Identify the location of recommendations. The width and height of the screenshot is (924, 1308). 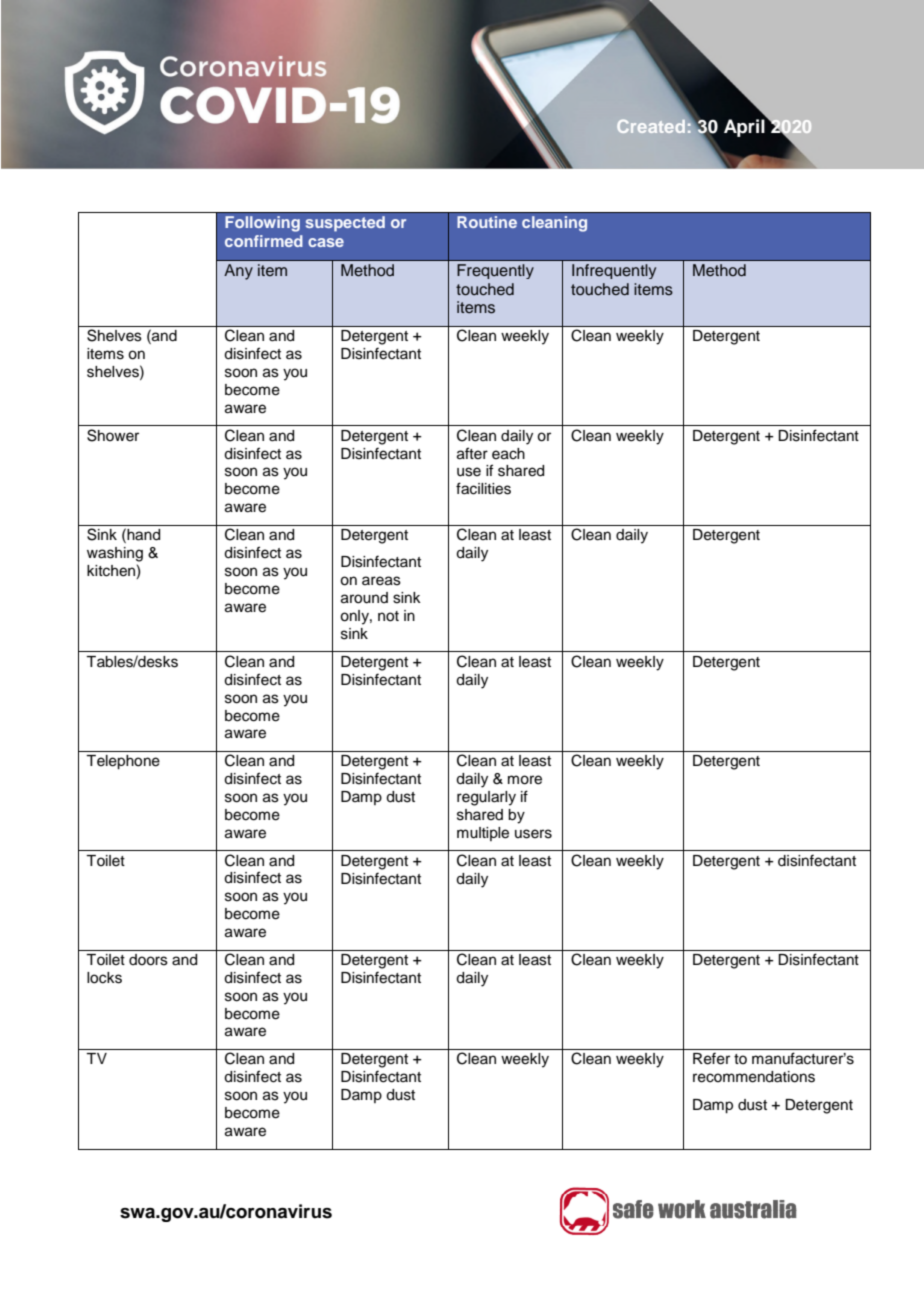
(754, 1077).
